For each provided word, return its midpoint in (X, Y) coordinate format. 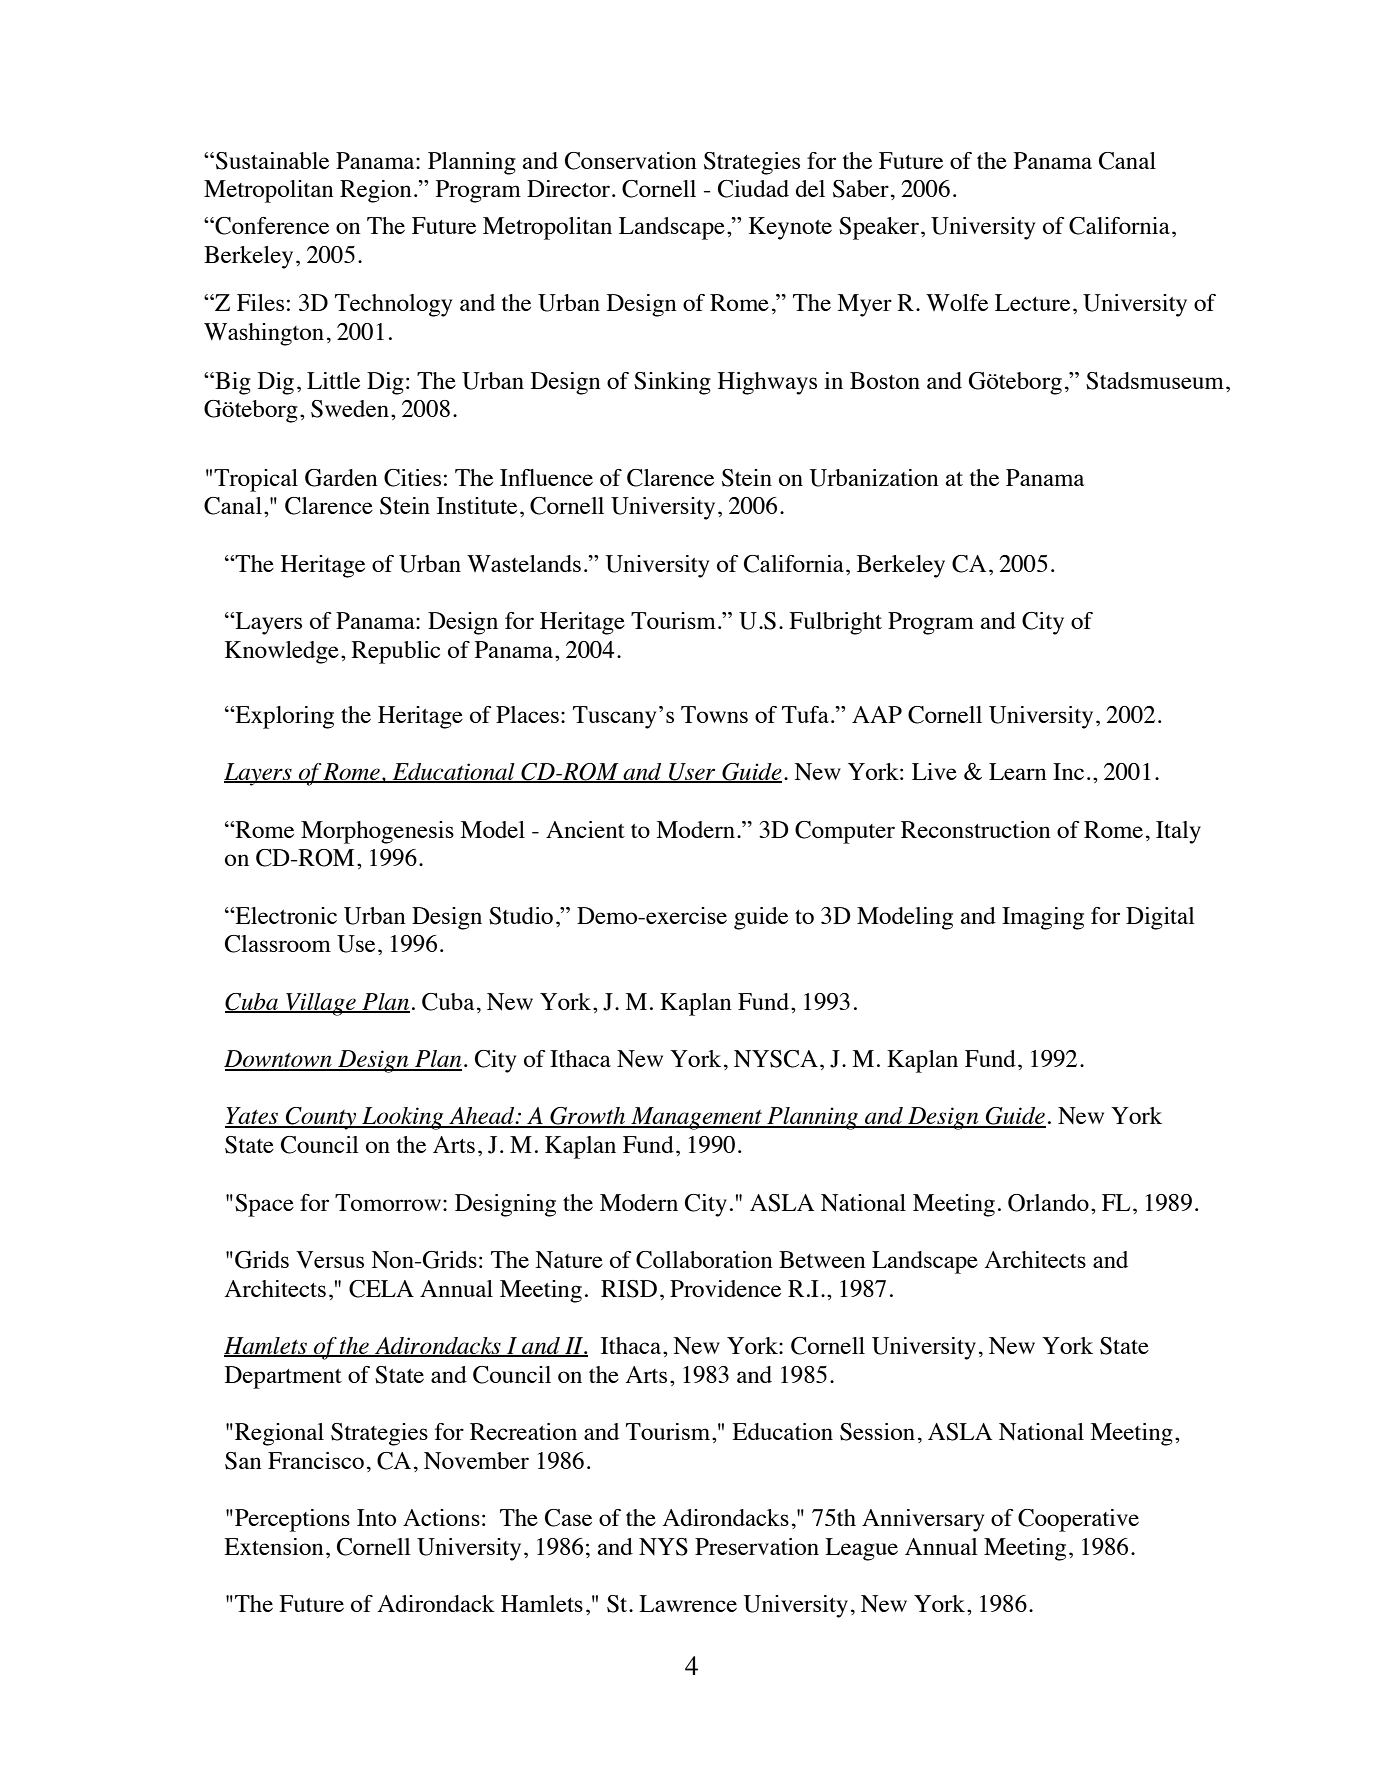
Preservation (757, 1546)
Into (376, 1517)
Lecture (1032, 302)
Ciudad (753, 189)
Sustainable (272, 161)
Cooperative (1078, 1520)
